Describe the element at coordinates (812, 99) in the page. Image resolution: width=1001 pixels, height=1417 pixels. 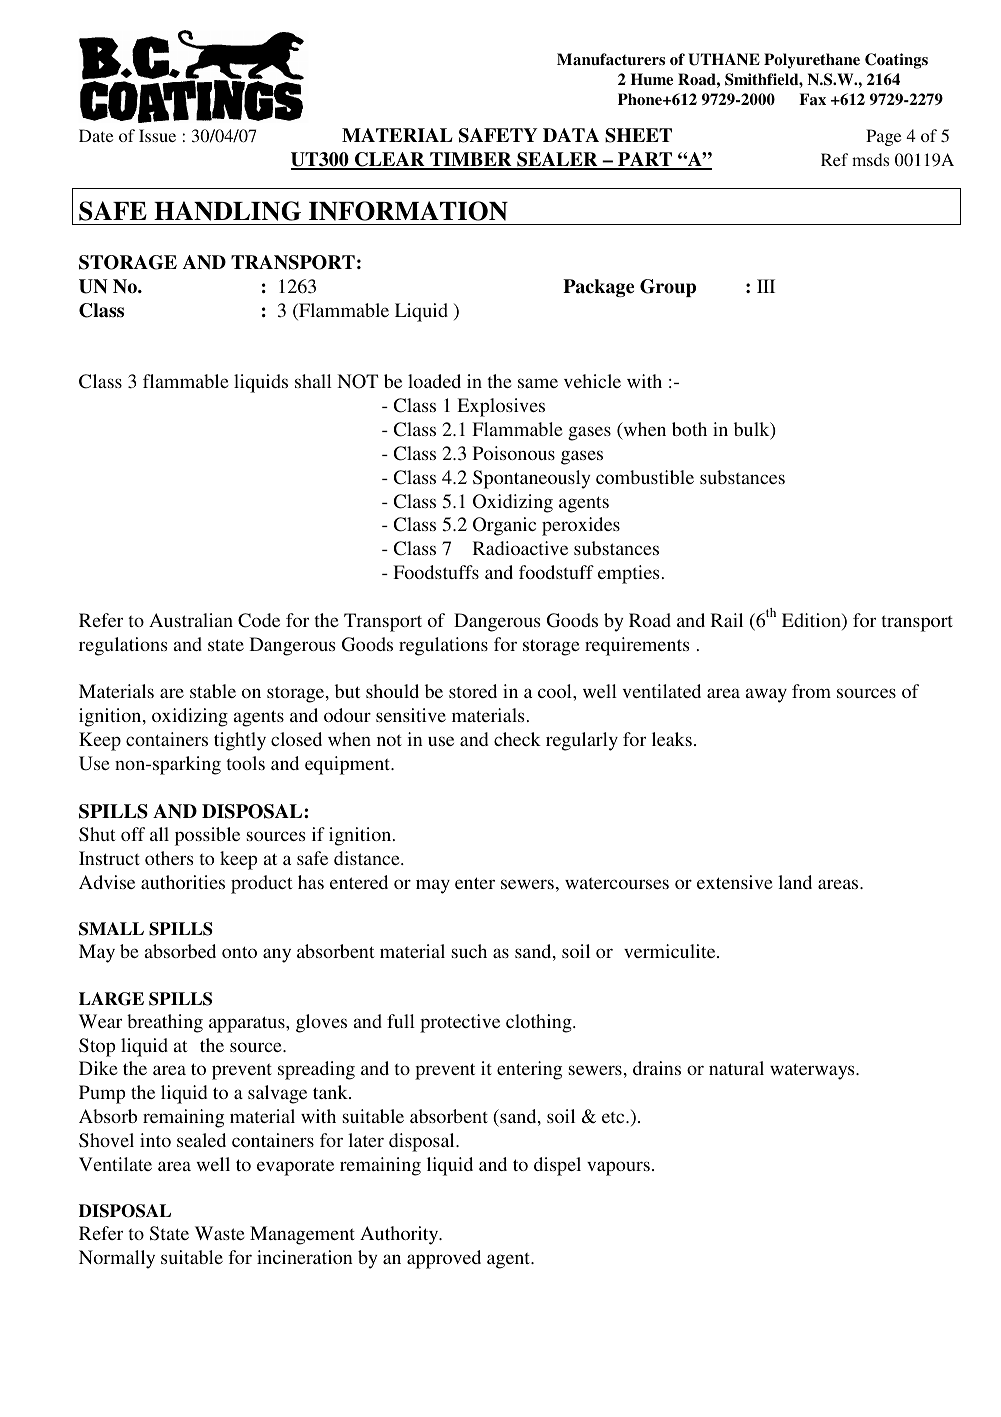
I see `Fax` at that location.
